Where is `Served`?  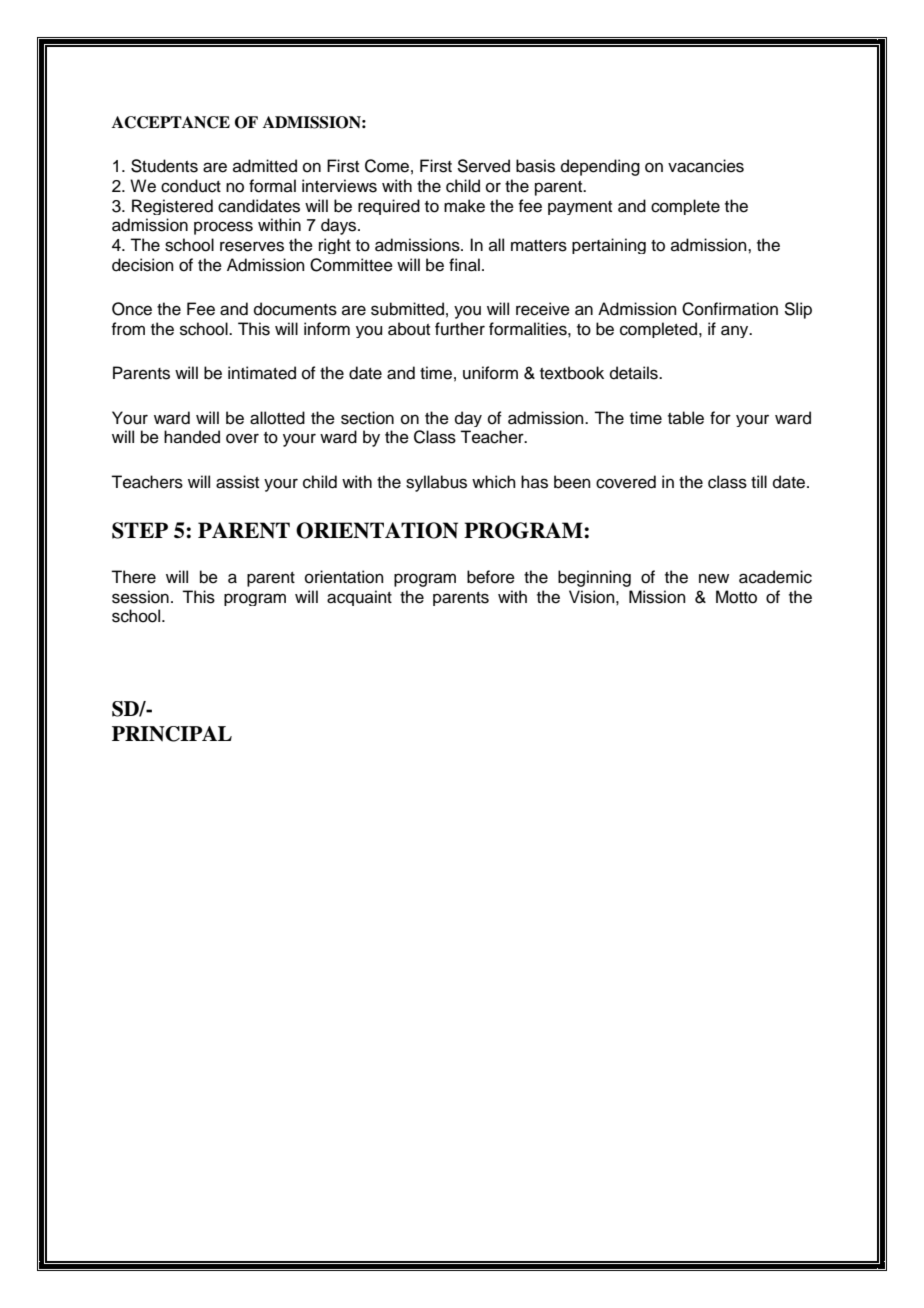 Served is located at coordinates (483, 166).
